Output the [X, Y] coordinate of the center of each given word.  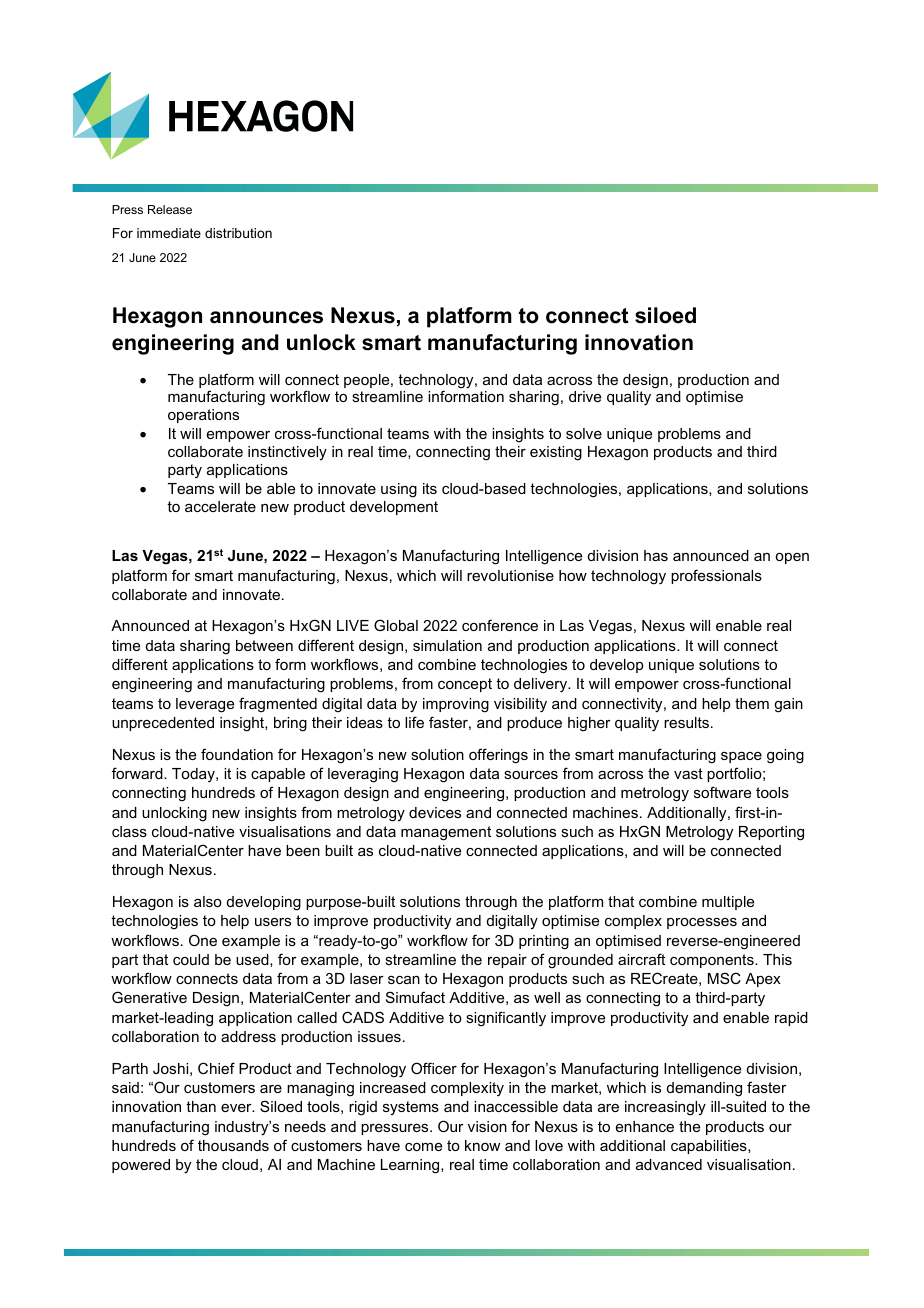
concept [465, 685]
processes [702, 923]
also [208, 901]
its [430, 488]
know [482, 1145]
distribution [238, 233]
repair [507, 961]
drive [585, 396]
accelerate [220, 506]
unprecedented [163, 724]
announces [266, 317]
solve [584, 433]
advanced [669, 1164]
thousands [233, 1145]
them [752, 703]
